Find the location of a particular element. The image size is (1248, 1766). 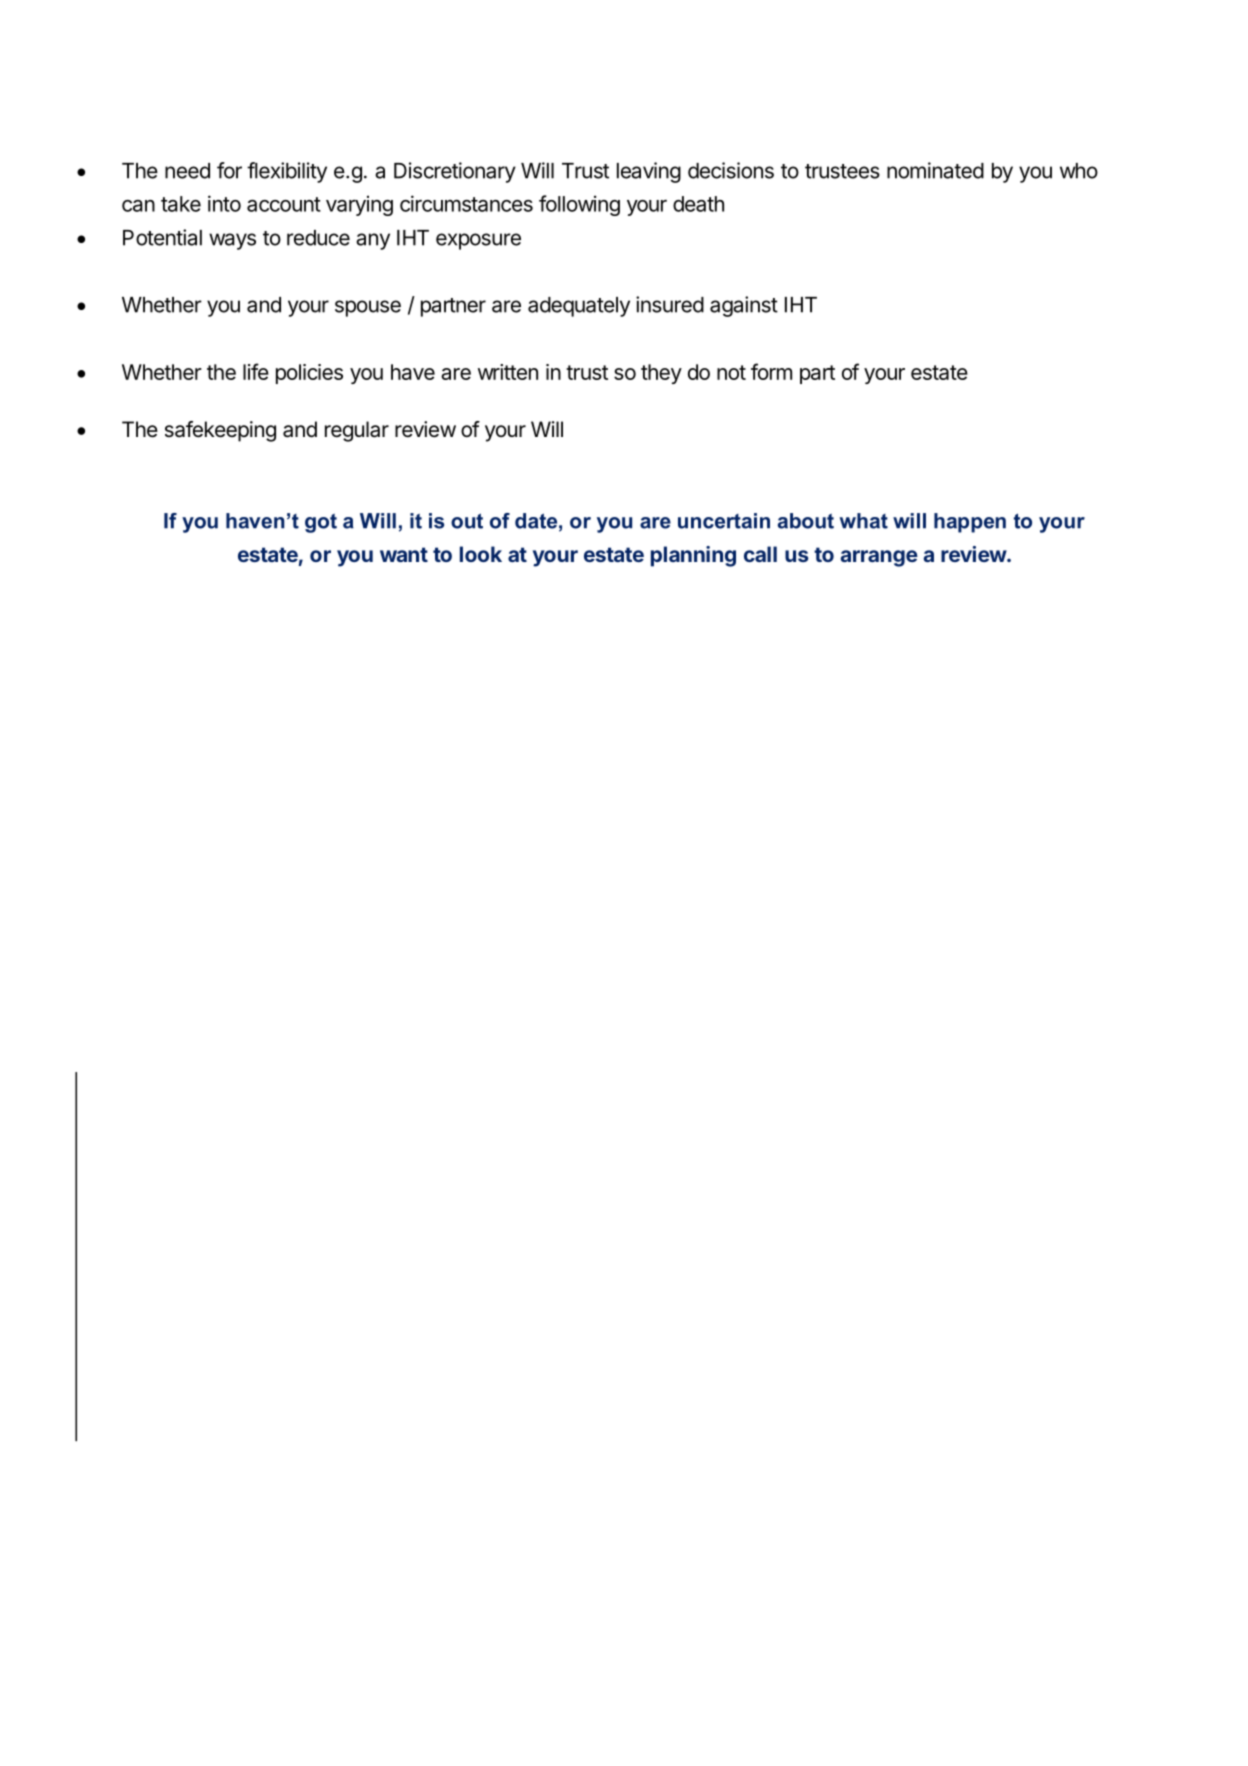

arrange is located at coordinates (879, 558).
